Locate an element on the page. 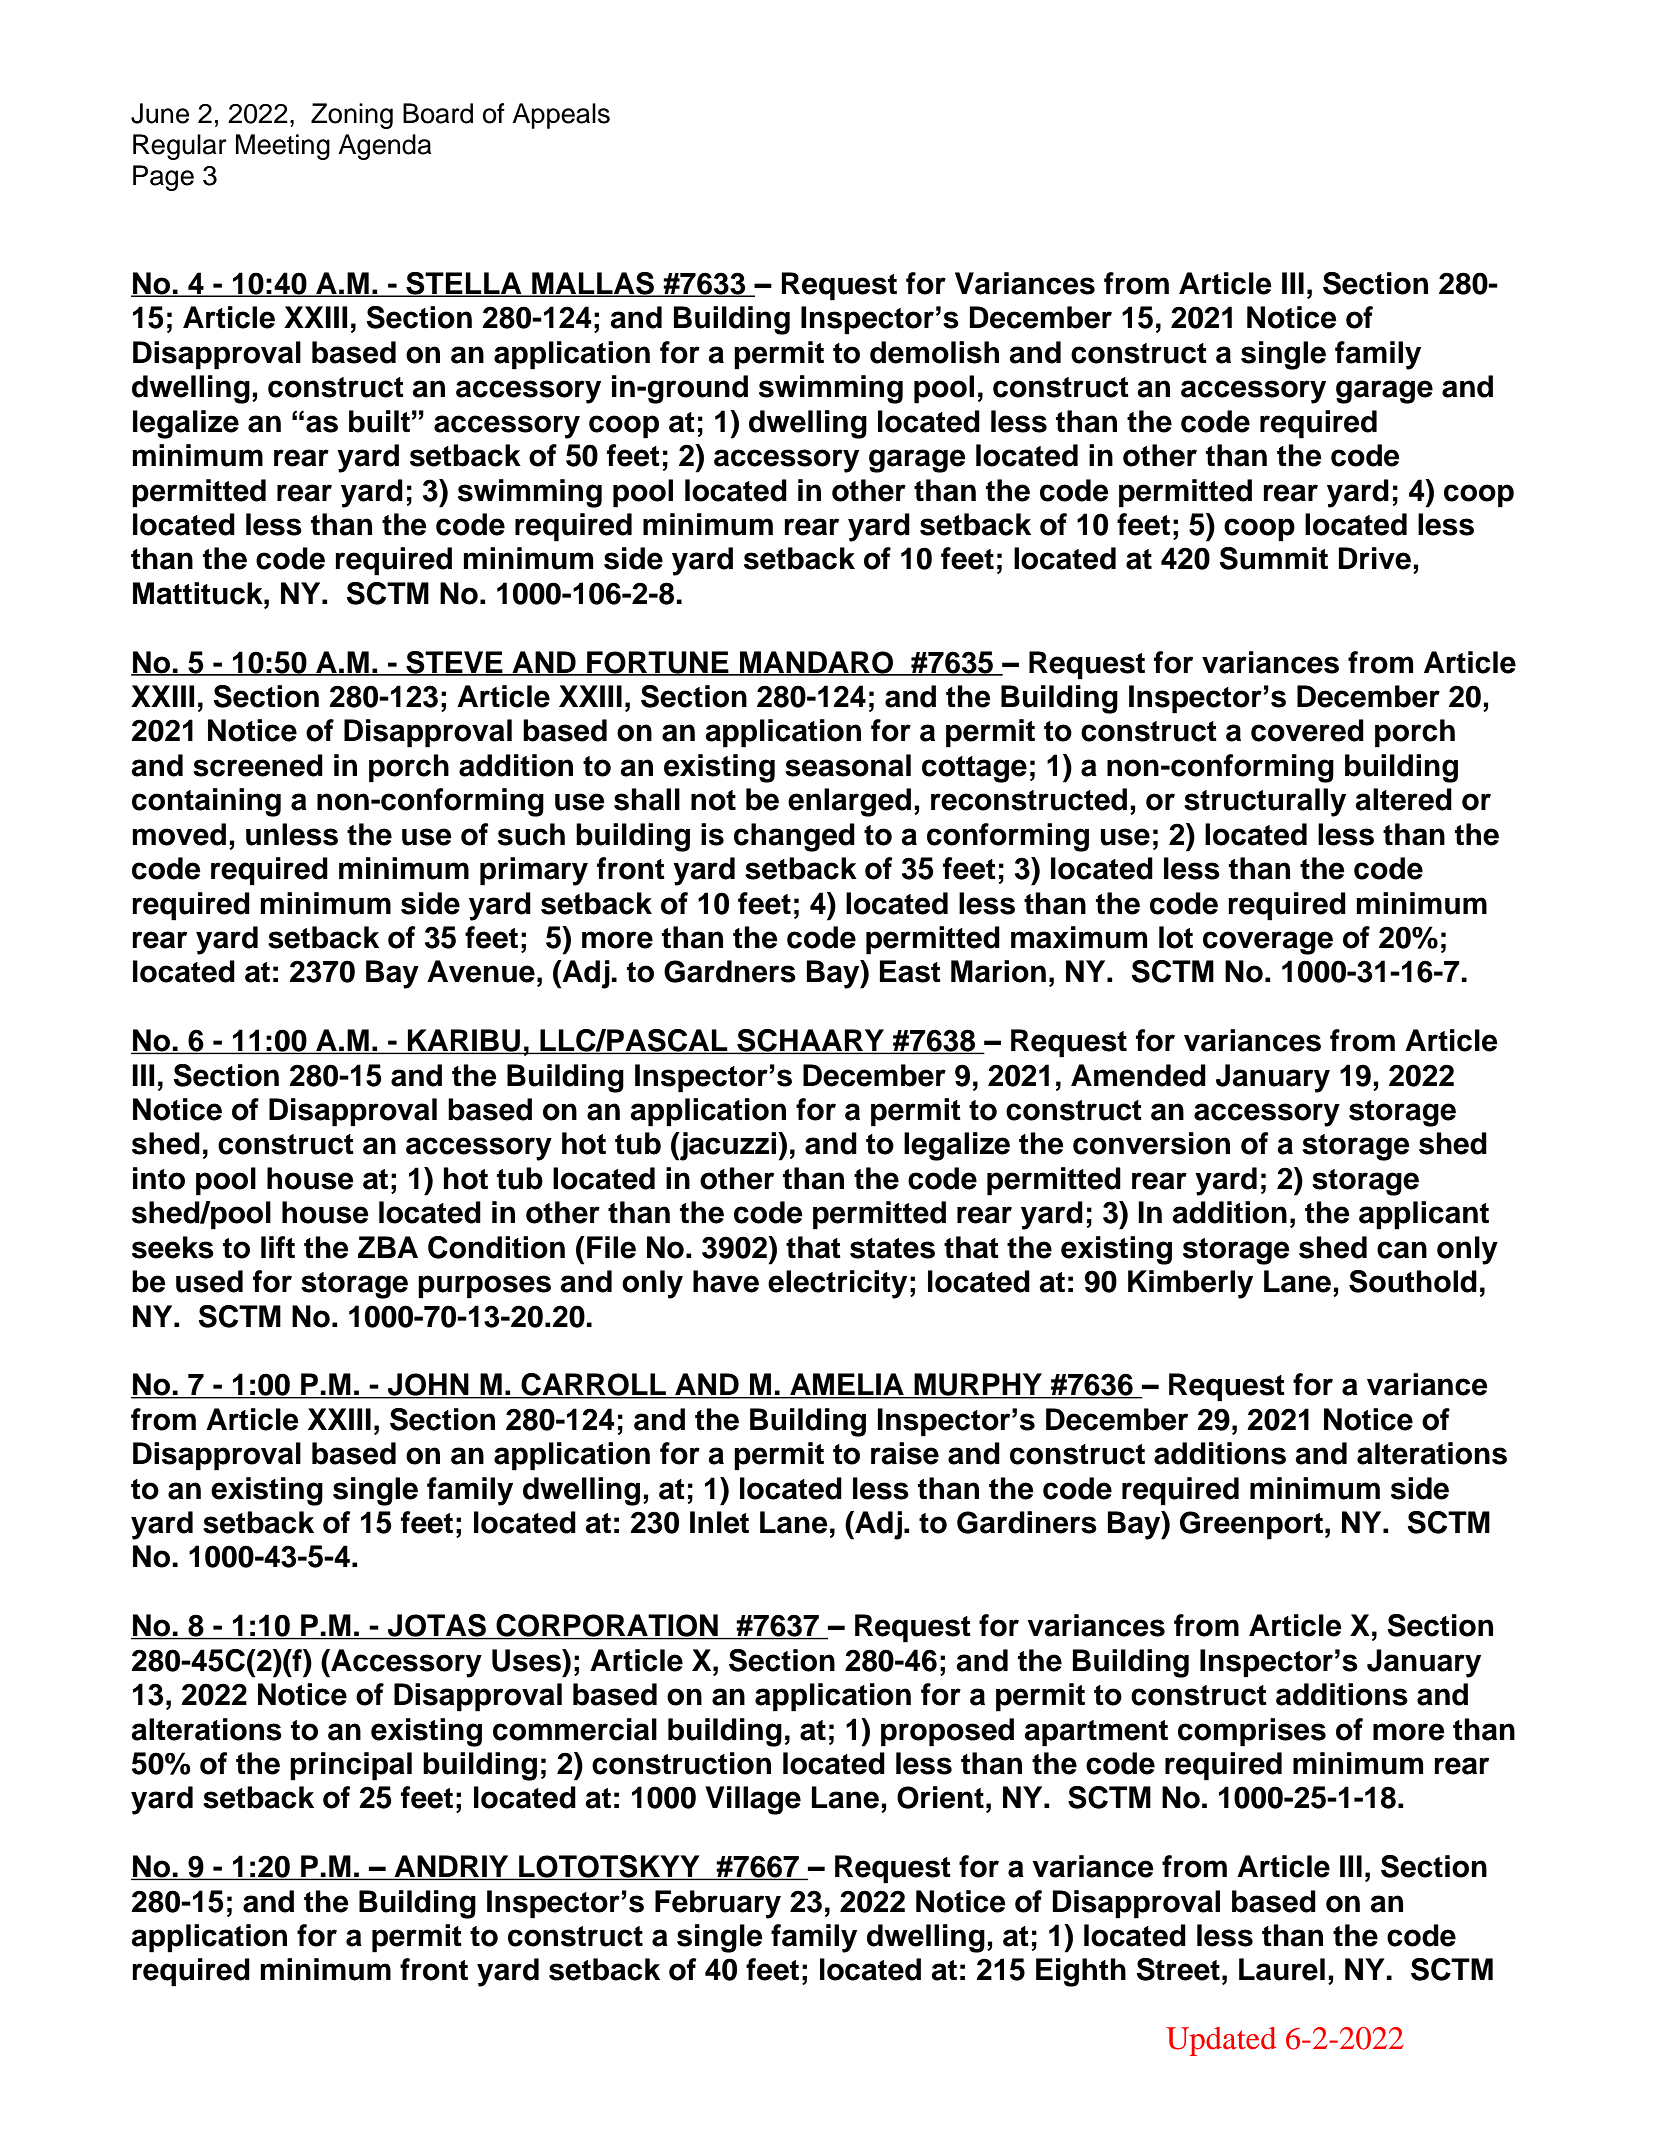 This document has width=1665, height=2155. demolish is located at coordinates (934, 352).
